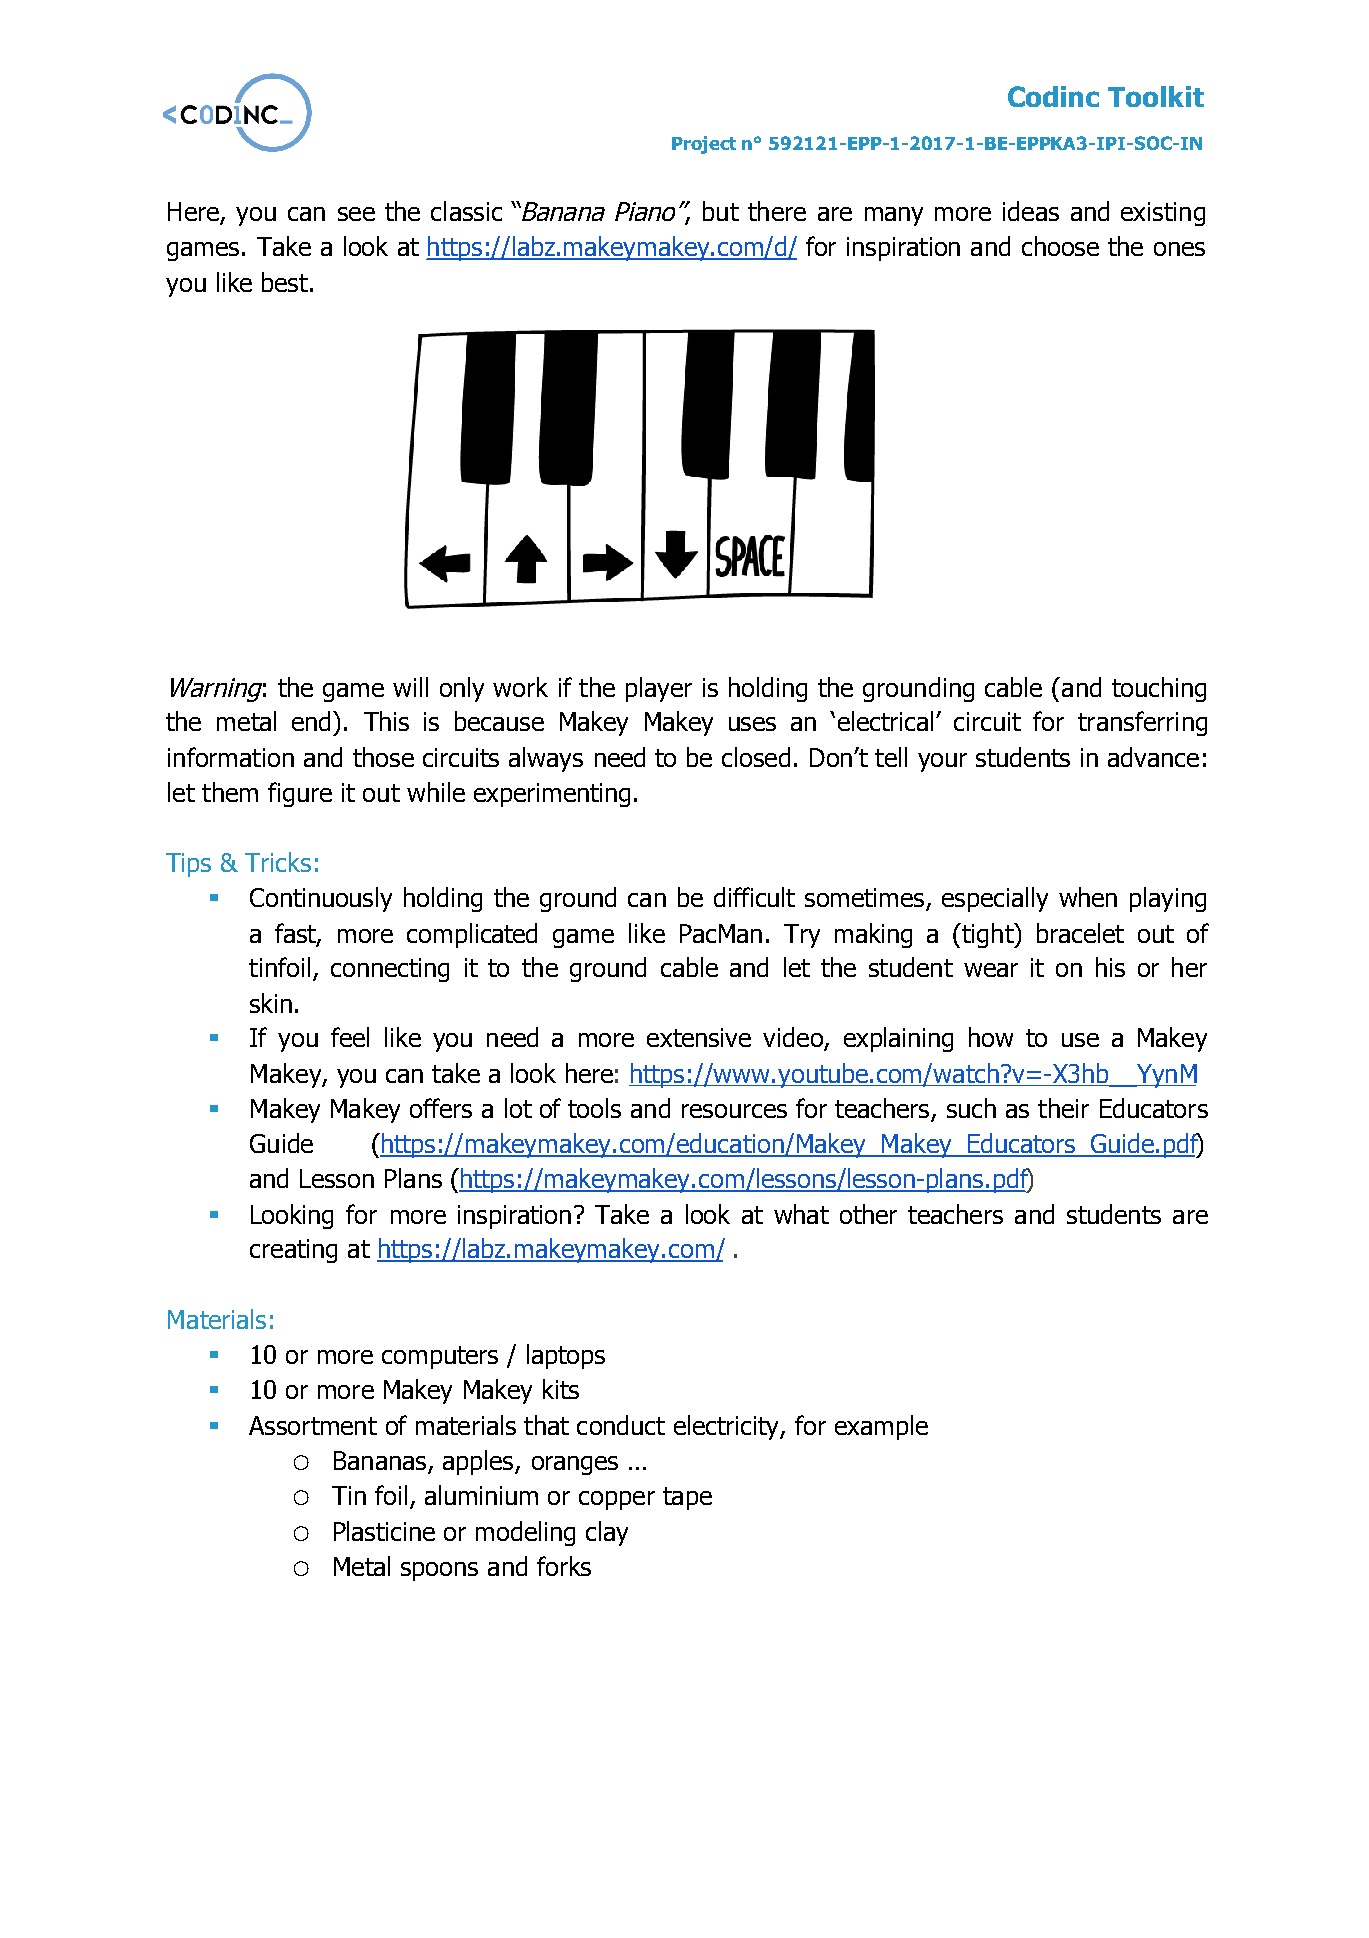 The image size is (1369, 1938). Describe the element at coordinates (356, 214) in the image. I see `see` at that location.
